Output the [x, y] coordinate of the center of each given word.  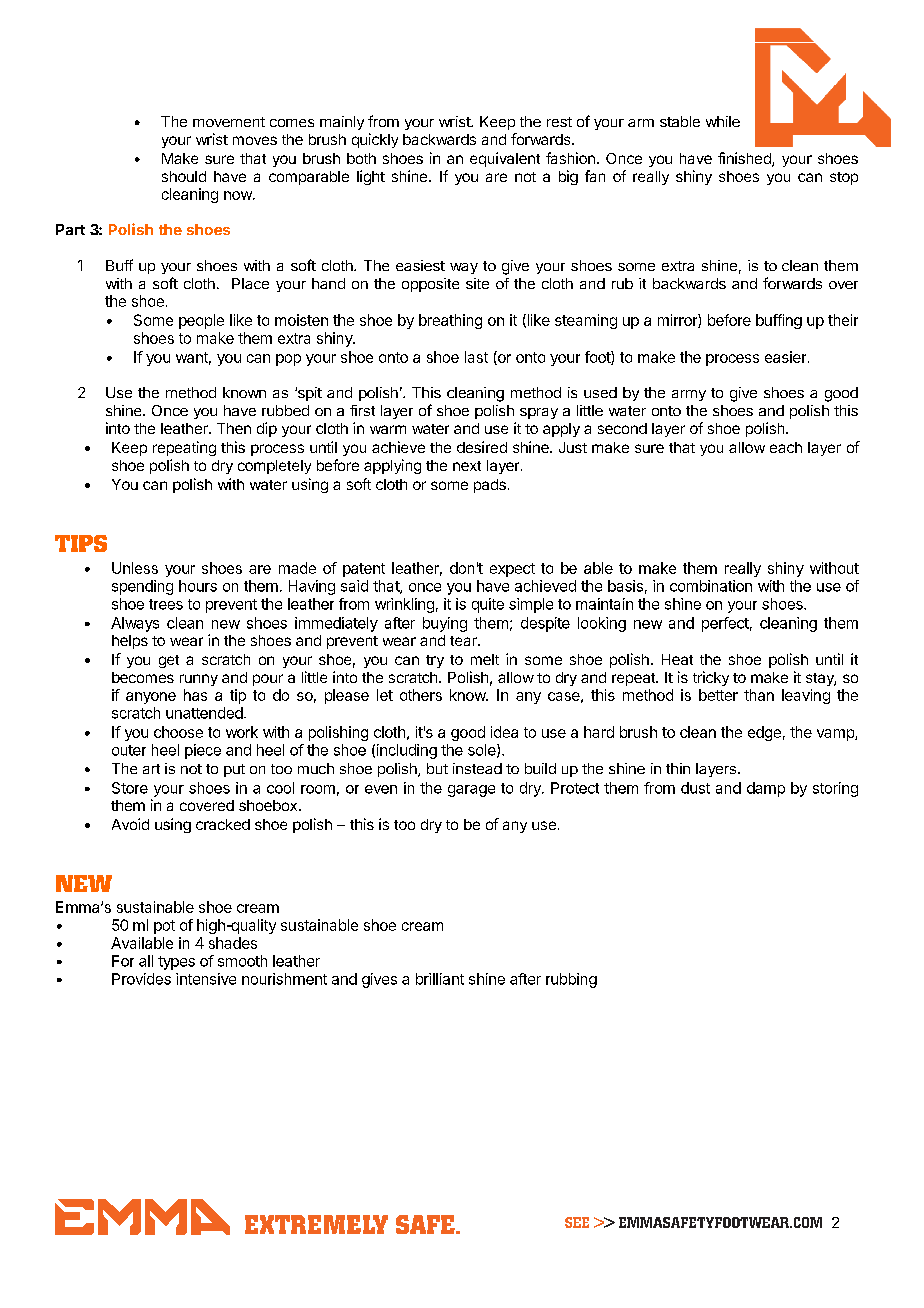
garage [471, 791]
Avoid [130, 824]
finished [745, 159]
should [184, 176]
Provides [141, 979]
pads [490, 486]
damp [766, 789]
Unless [135, 568]
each [786, 447]
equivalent [505, 159]
